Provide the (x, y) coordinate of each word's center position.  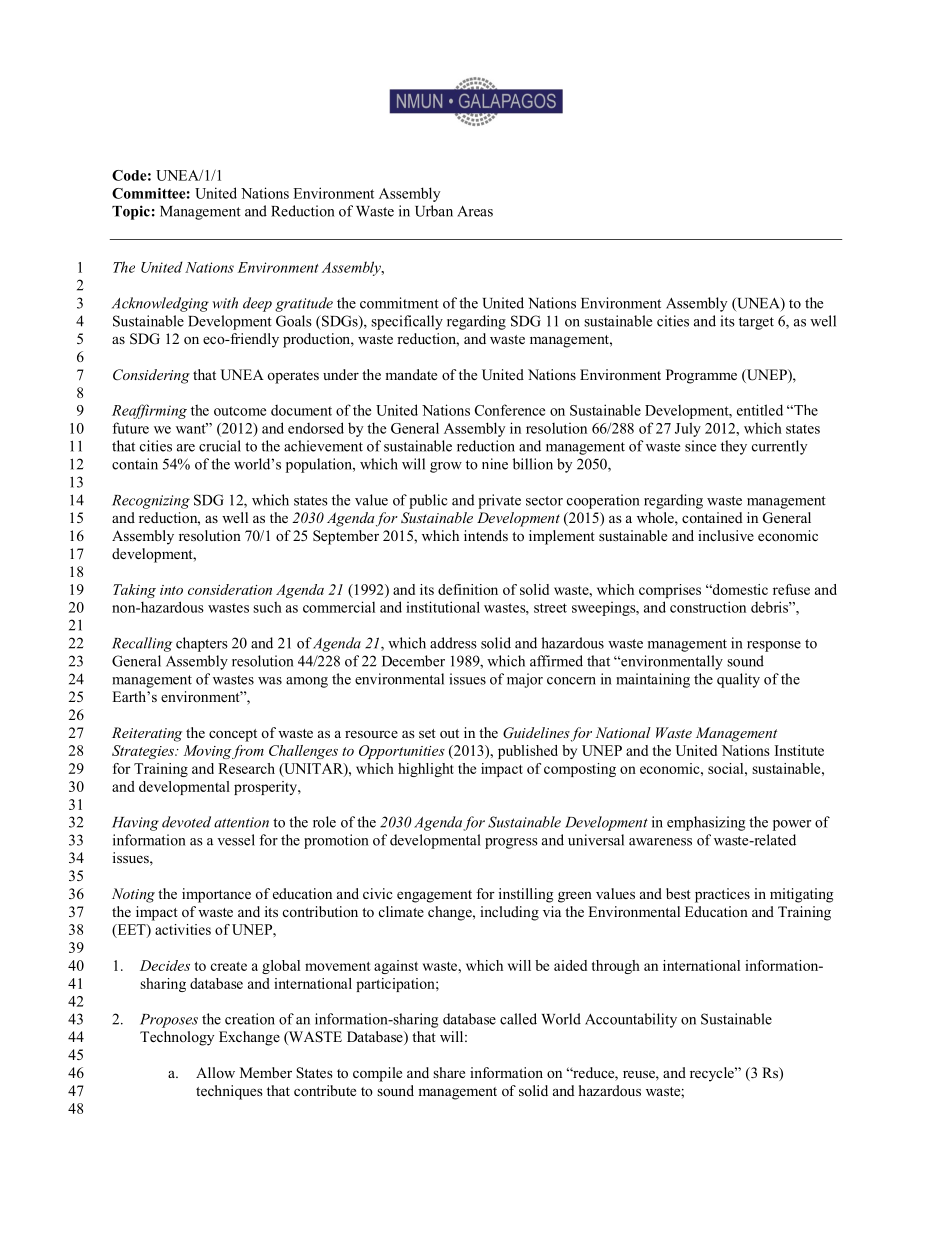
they (734, 447)
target (756, 323)
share (449, 1072)
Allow (215, 1072)
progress (511, 843)
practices (722, 895)
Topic (131, 212)
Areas (475, 211)
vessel (236, 840)
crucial (220, 446)
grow (446, 467)
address (453, 643)
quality (738, 680)
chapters (202, 644)
